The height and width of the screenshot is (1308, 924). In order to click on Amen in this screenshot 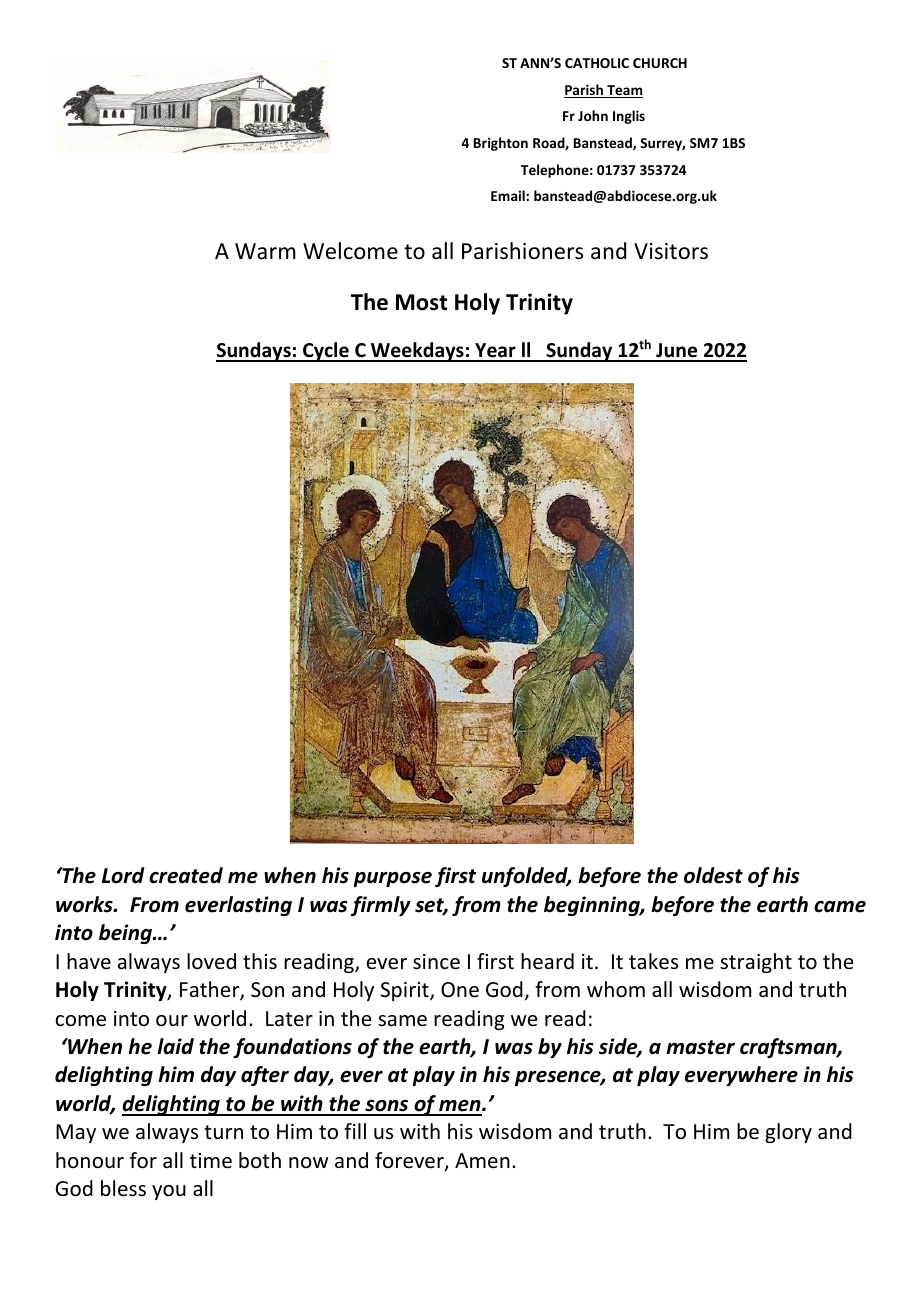, I will do `click(482, 1160)`.
